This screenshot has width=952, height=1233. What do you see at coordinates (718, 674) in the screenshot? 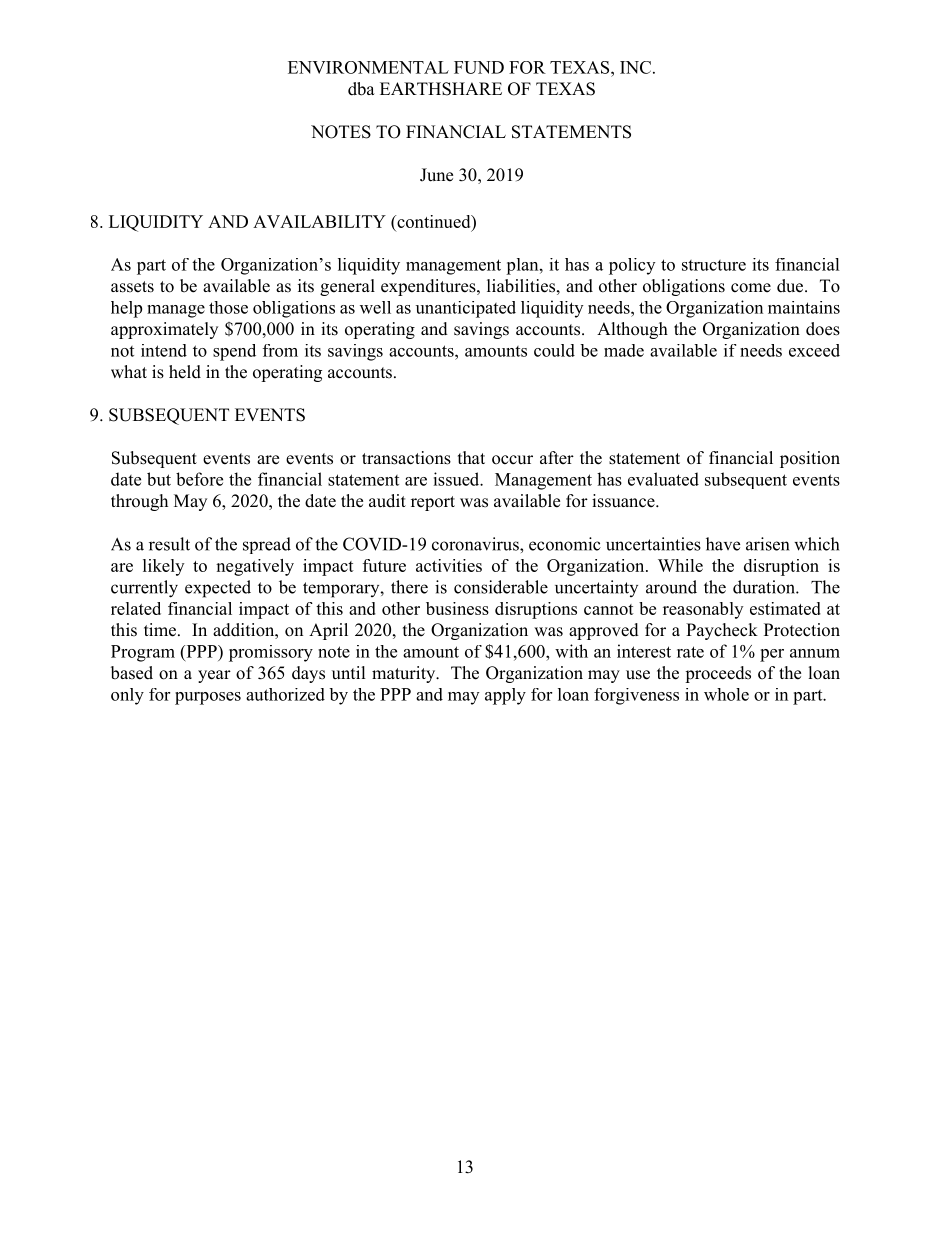
I see `proceeds` at bounding box center [718, 674].
